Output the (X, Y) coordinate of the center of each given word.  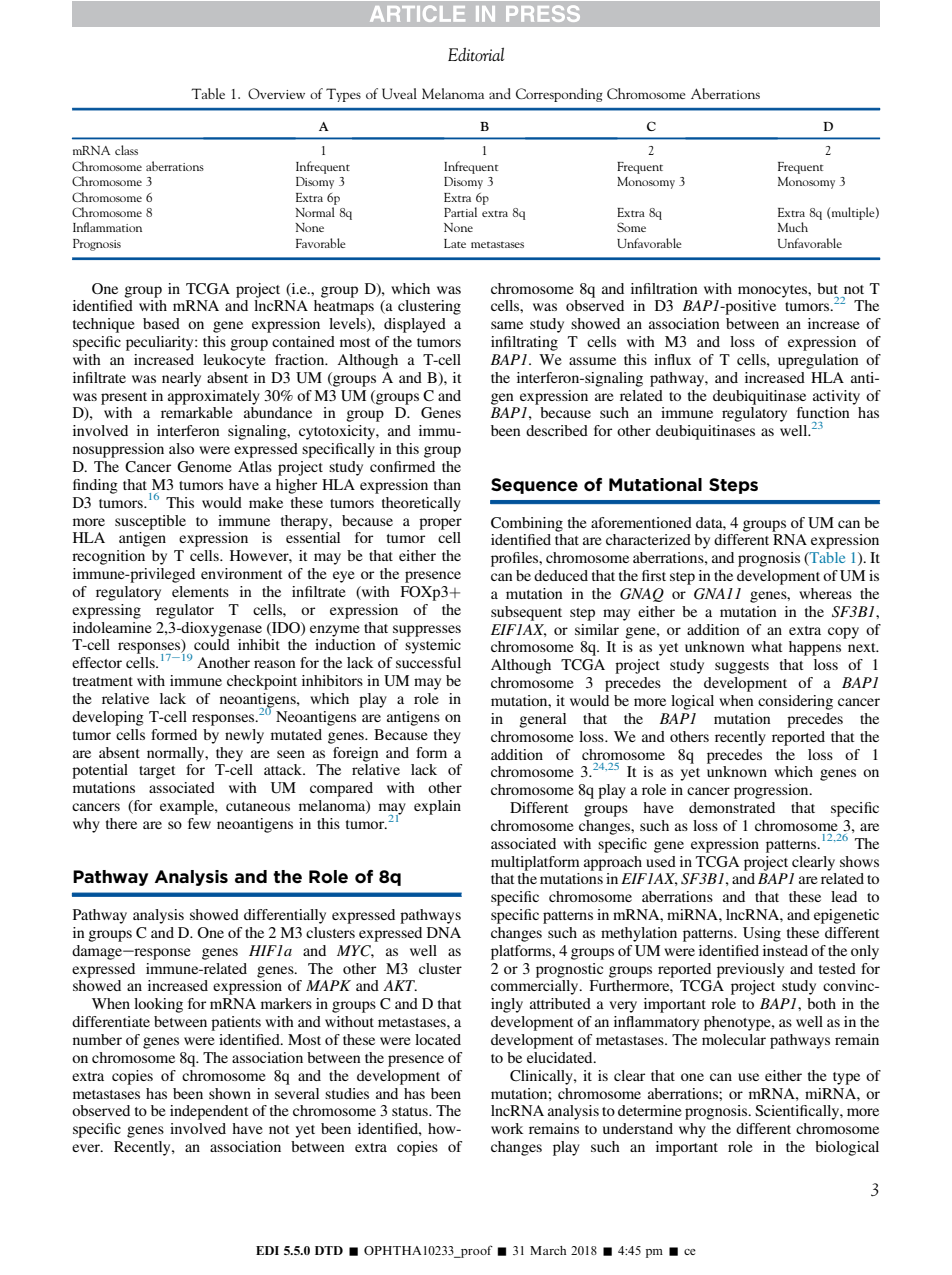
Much (793, 227)
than (447, 484)
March (548, 1250)
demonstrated (732, 807)
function (823, 412)
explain (437, 807)
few (199, 823)
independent (209, 1112)
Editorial (476, 54)
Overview (276, 93)
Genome (204, 466)
